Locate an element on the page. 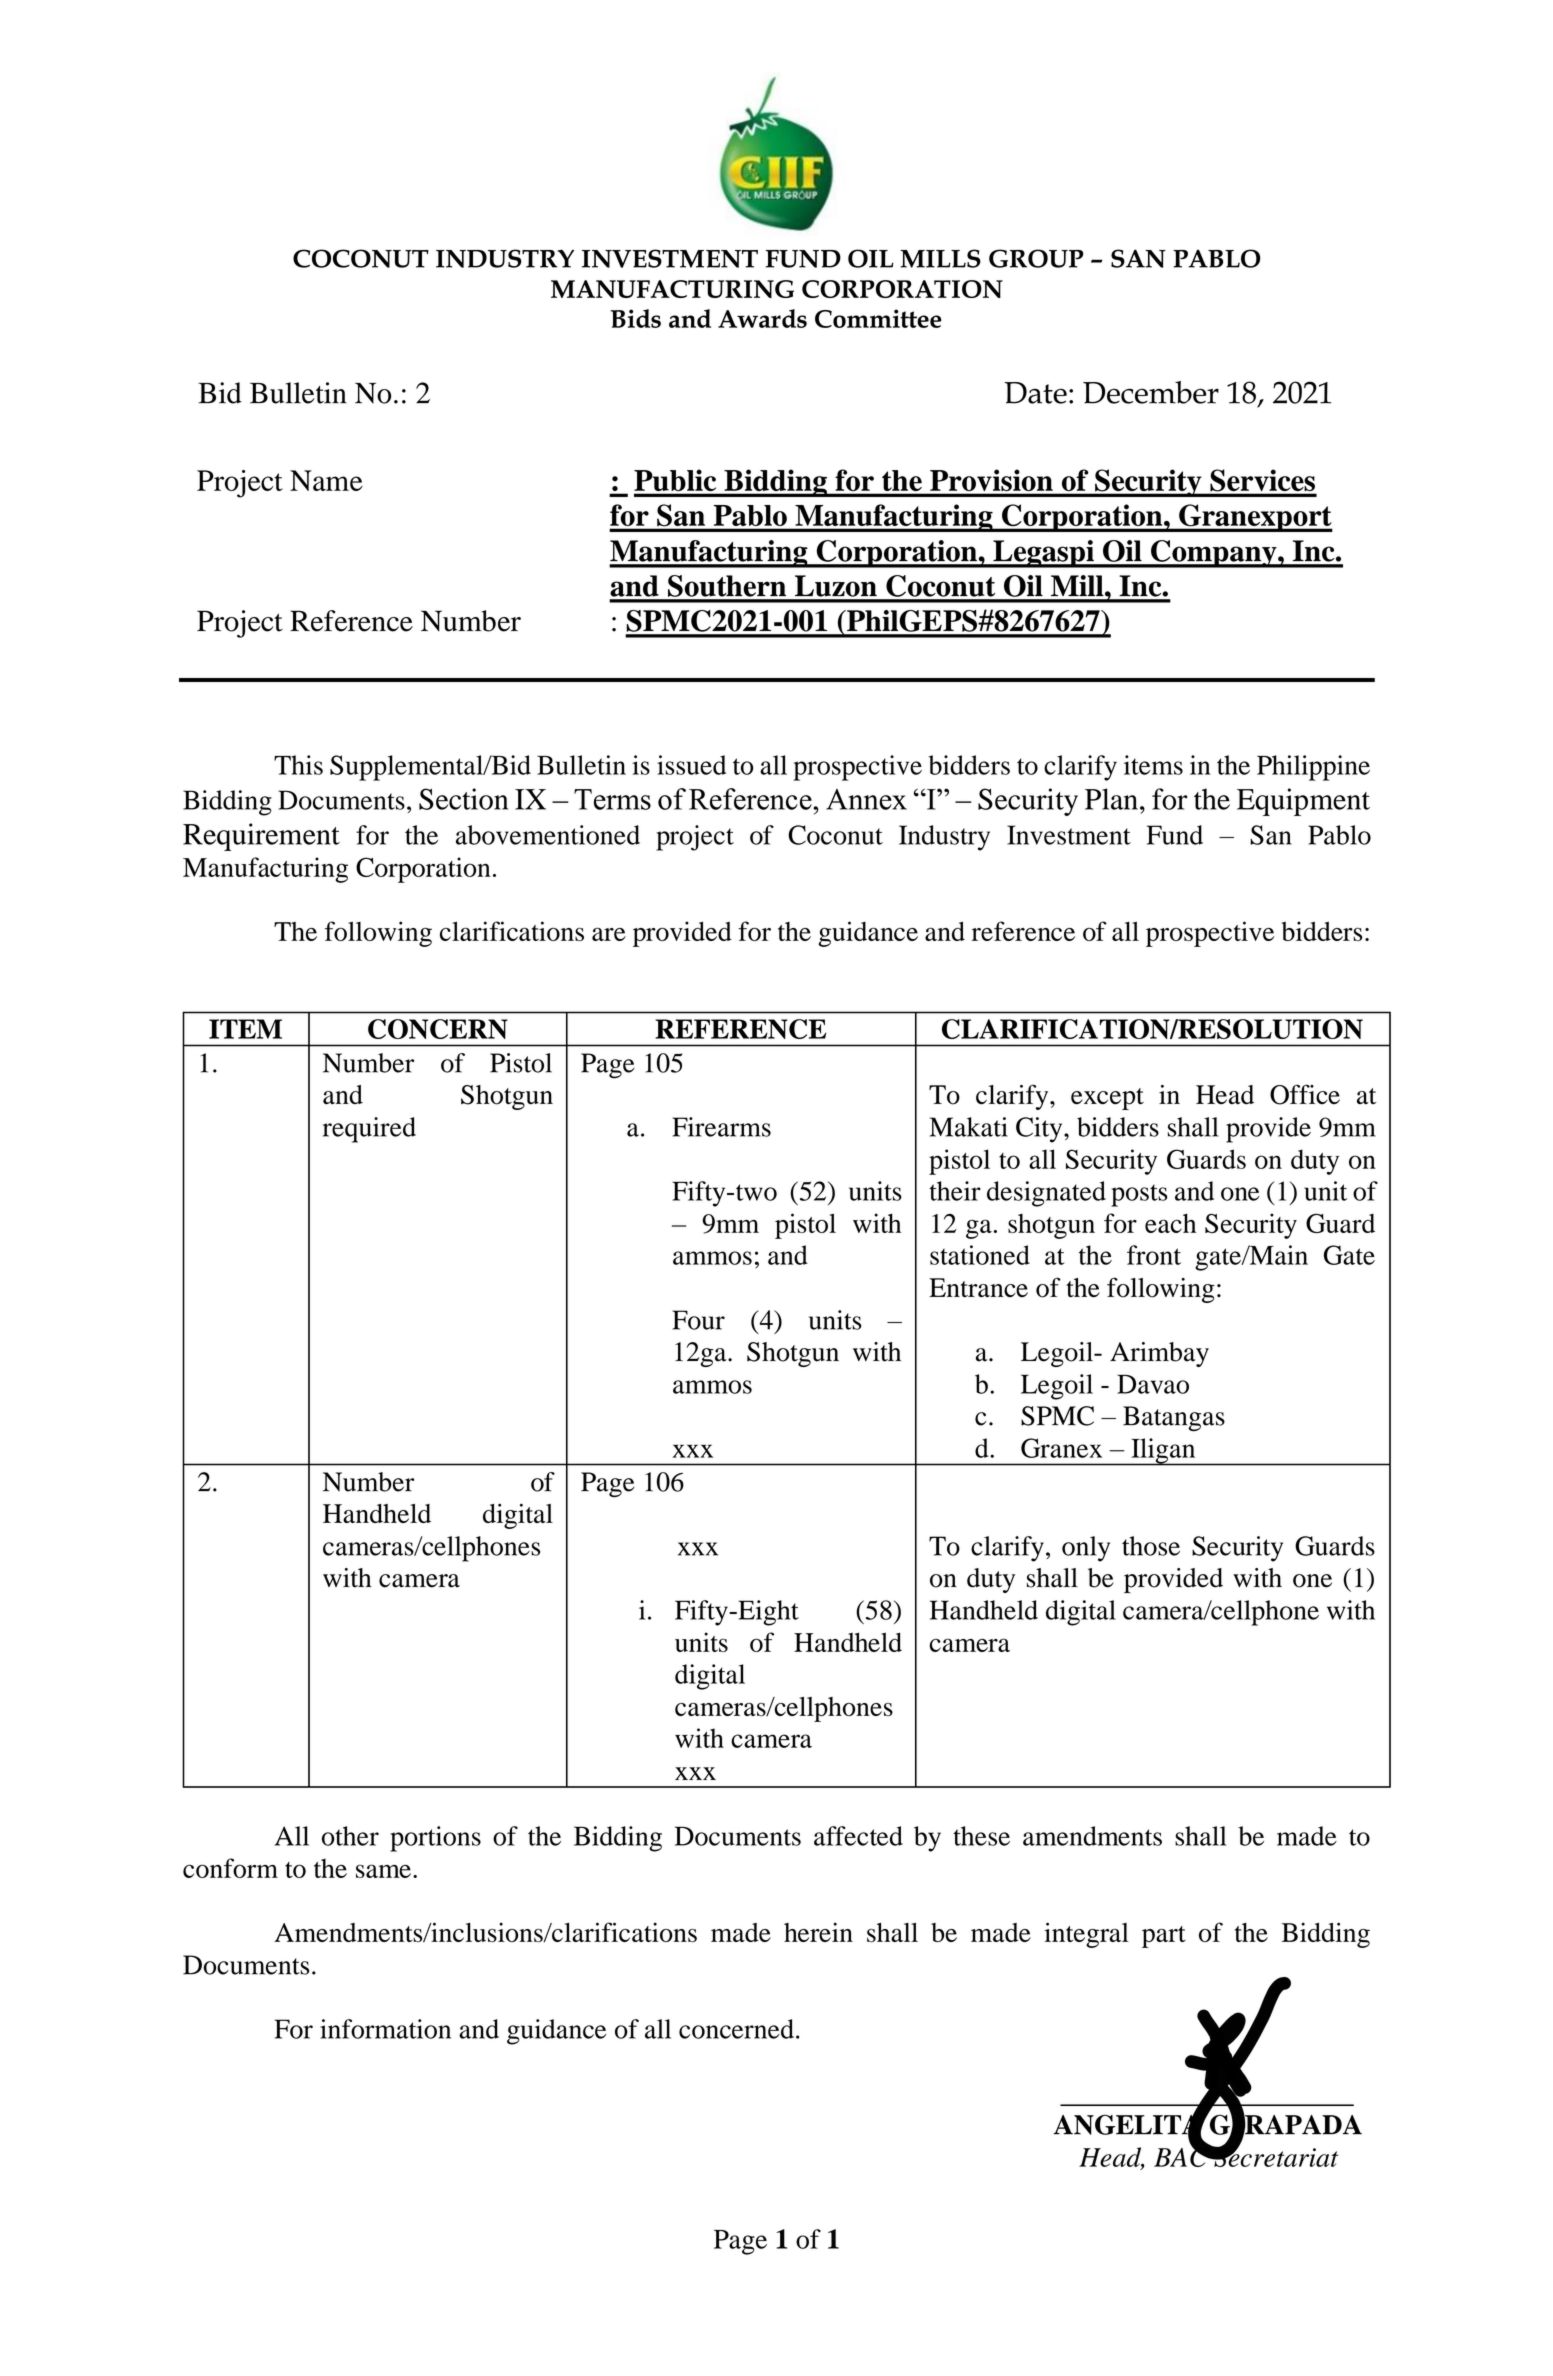  herein is located at coordinates (818, 1932).
